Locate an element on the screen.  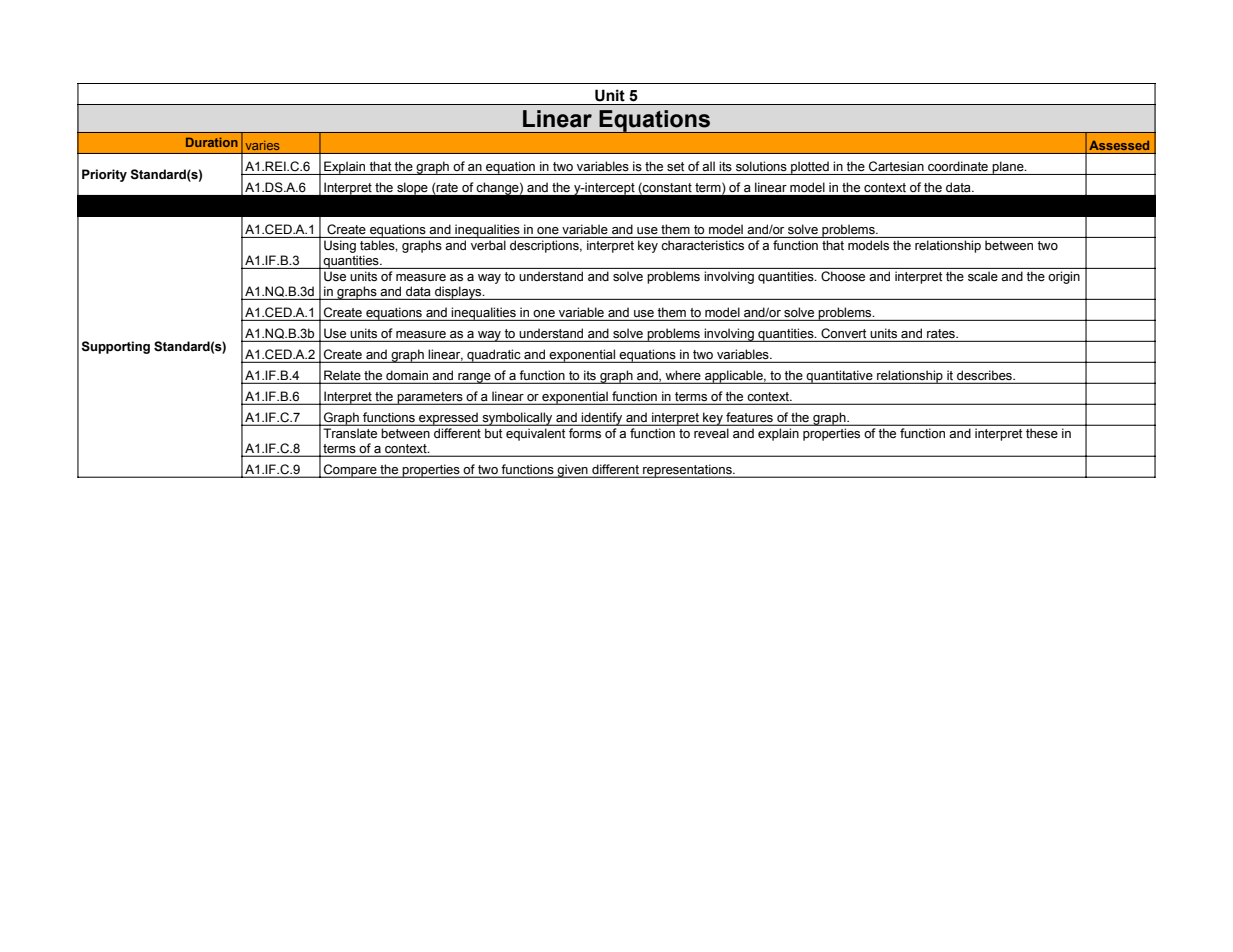
Relate is located at coordinates (342, 376).
